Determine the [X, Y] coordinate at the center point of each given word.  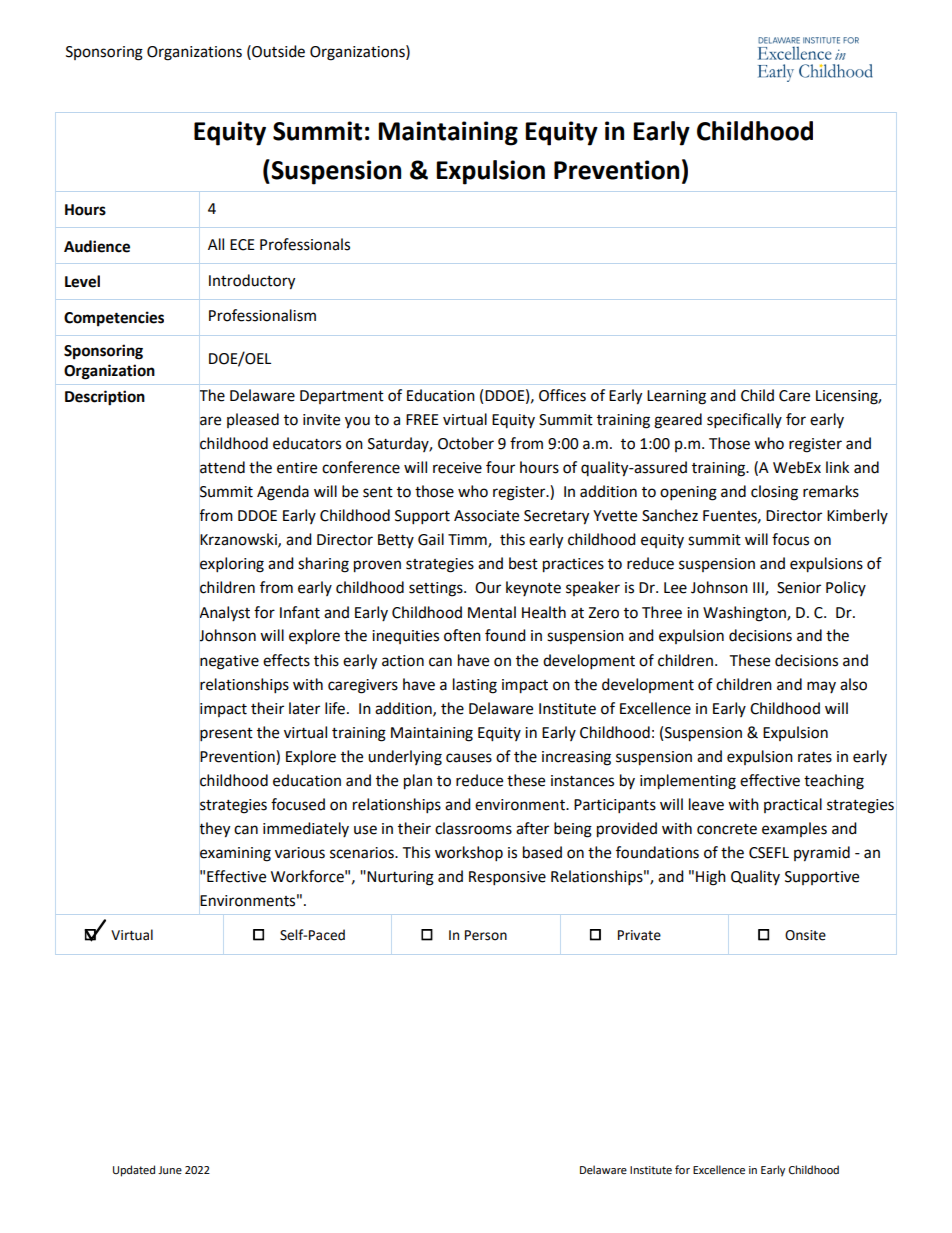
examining [235, 854]
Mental [492, 612]
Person [486, 935]
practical [793, 805]
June [170, 1170]
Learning [676, 397]
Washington [745, 614]
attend [222, 467]
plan [418, 782]
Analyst [225, 613]
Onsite [805, 935]
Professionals [305, 244]
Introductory [252, 282]
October [466, 443]
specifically [744, 421]
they [215, 830]
